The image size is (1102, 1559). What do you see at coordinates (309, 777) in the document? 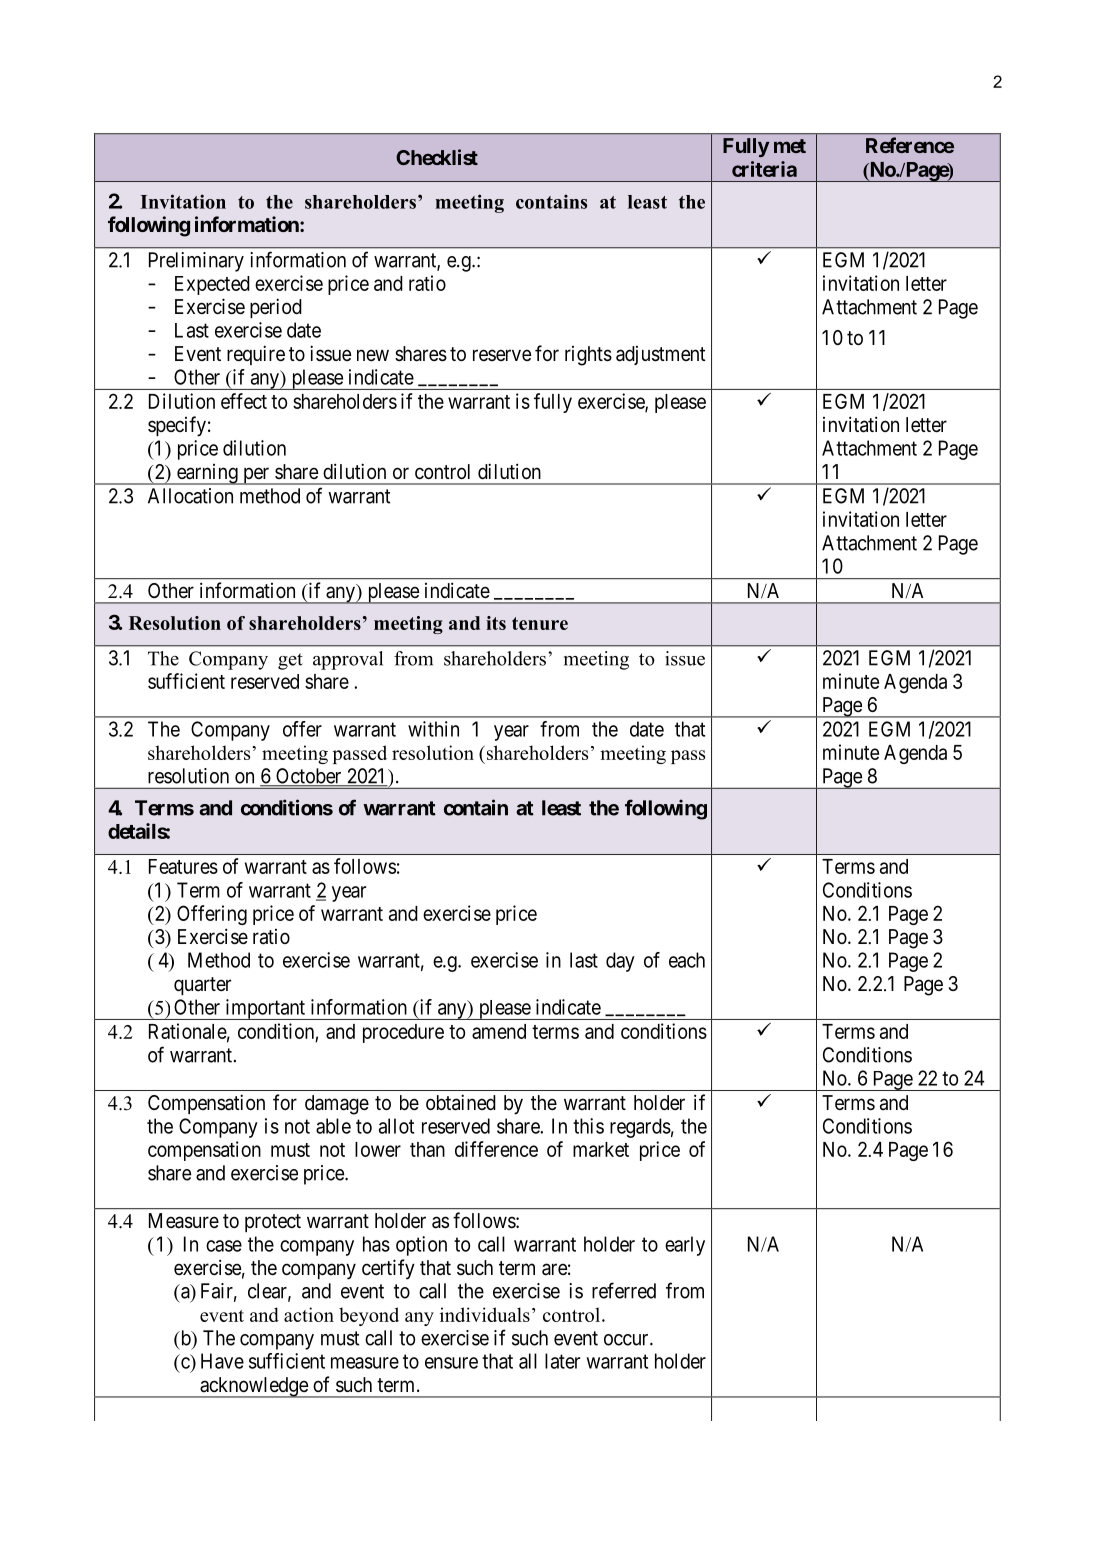
I see `October` at bounding box center [309, 777].
